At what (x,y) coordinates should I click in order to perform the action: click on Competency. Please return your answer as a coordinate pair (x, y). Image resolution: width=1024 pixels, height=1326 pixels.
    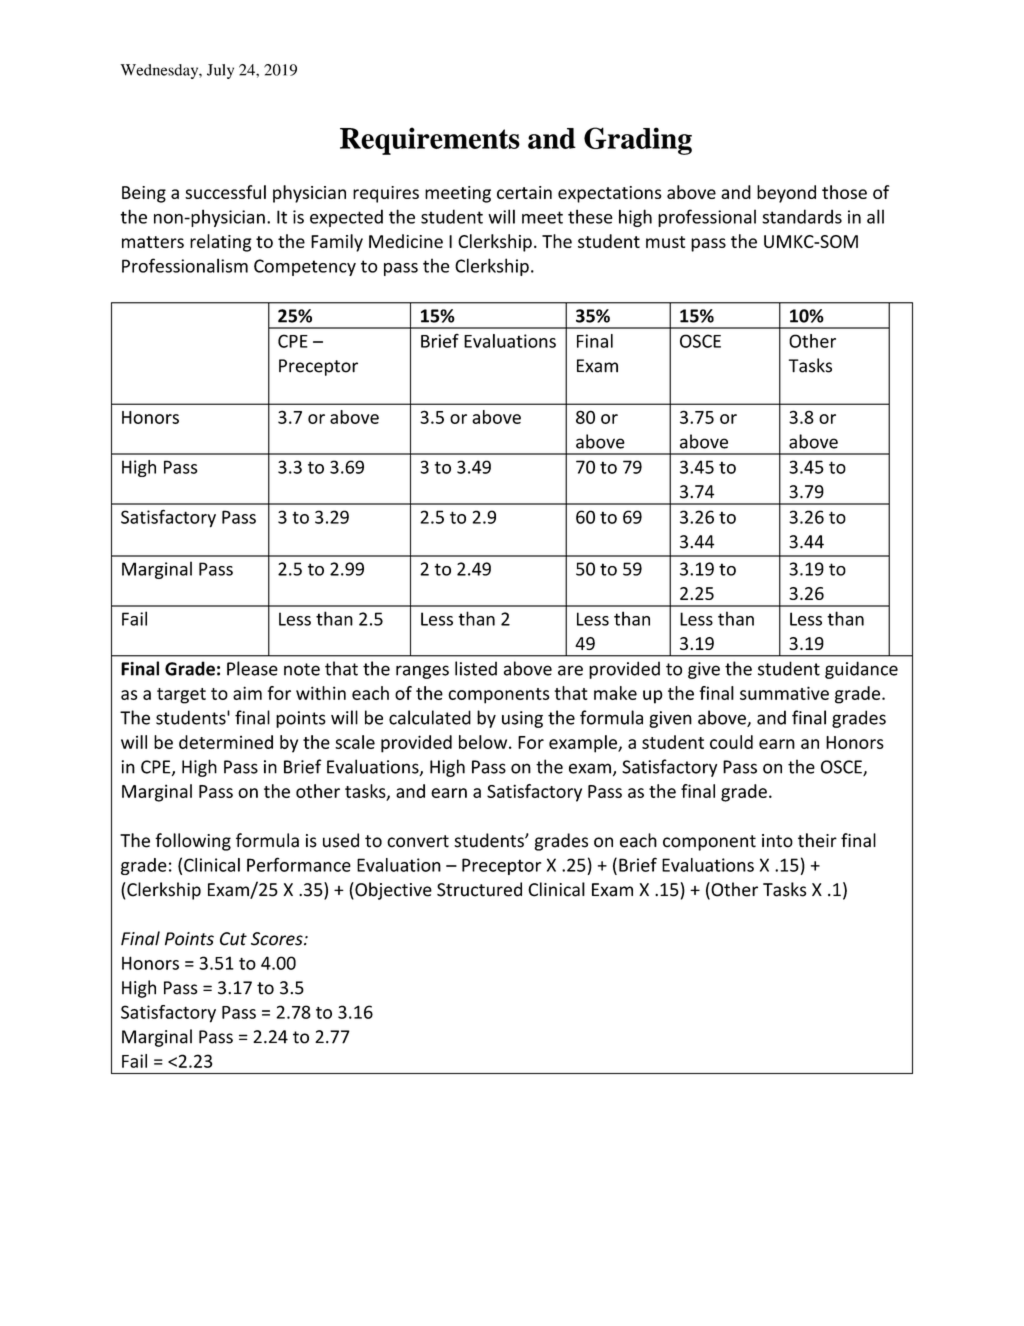
    Looking at the image, I should click on (305, 267).
